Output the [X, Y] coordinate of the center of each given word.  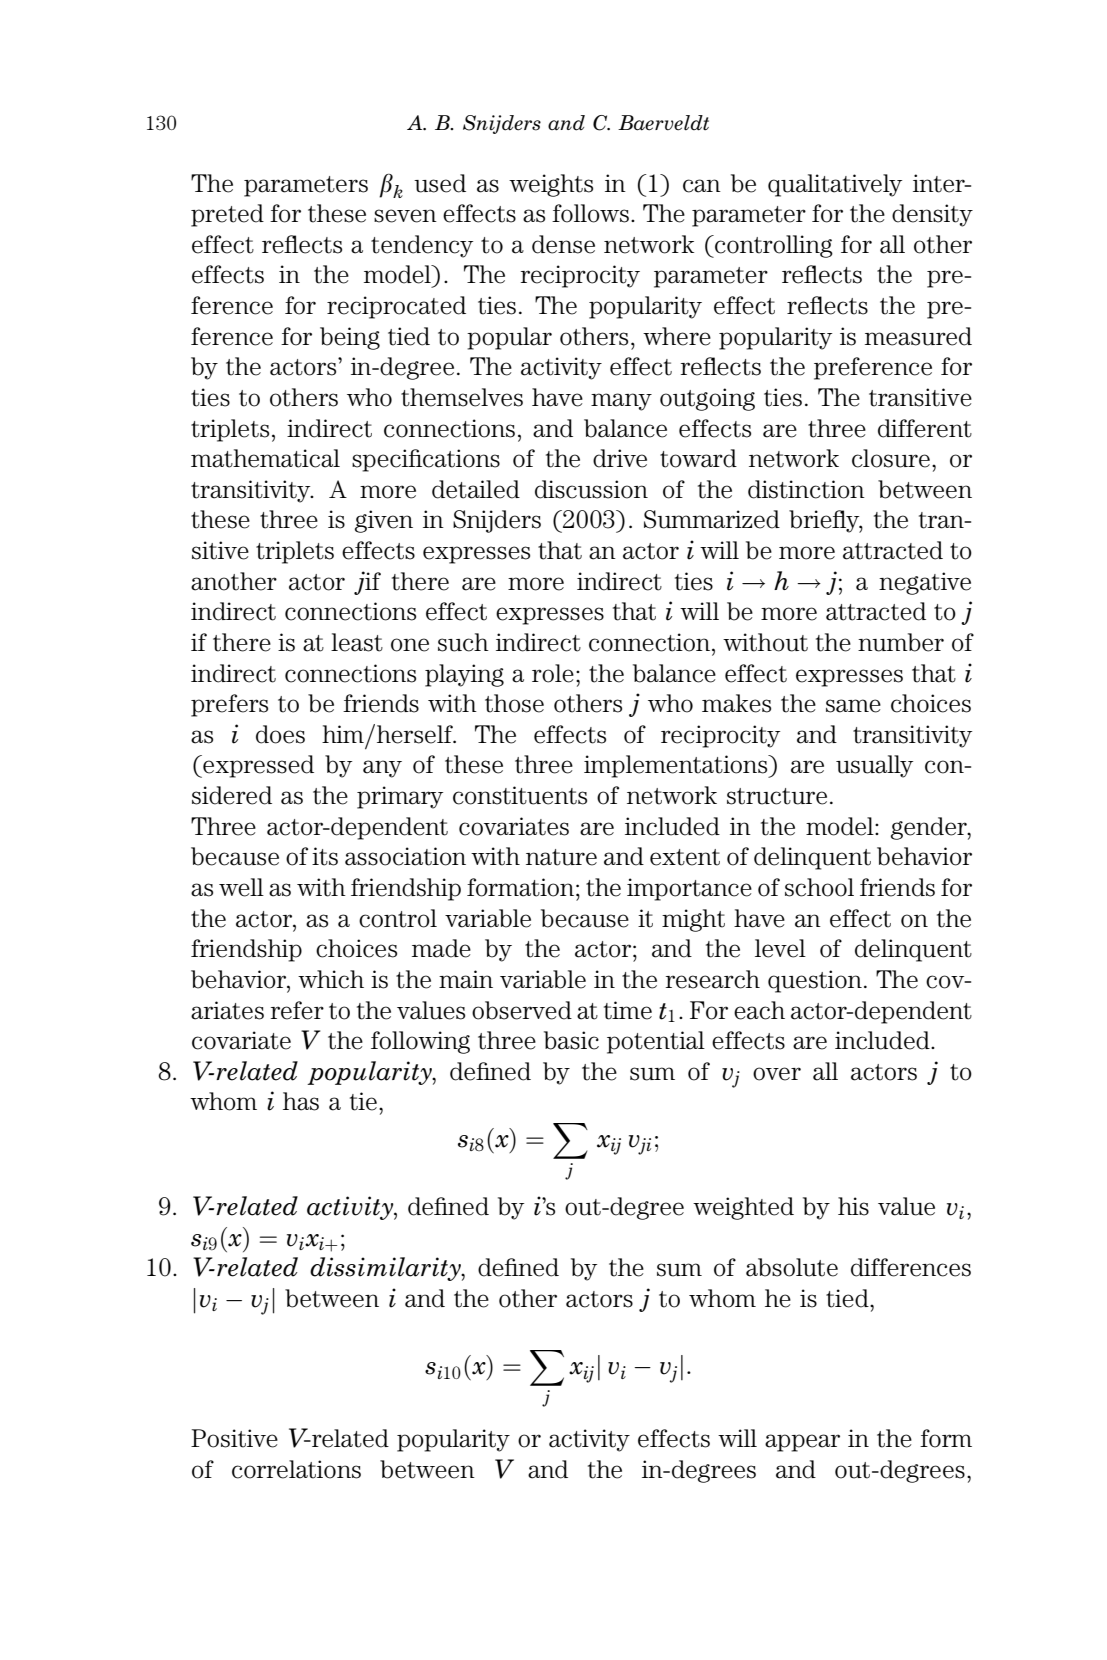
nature [561, 857]
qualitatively [835, 185]
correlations [296, 1469]
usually [874, 766]
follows [590, 213]
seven [405, 216]
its [325, 856]
